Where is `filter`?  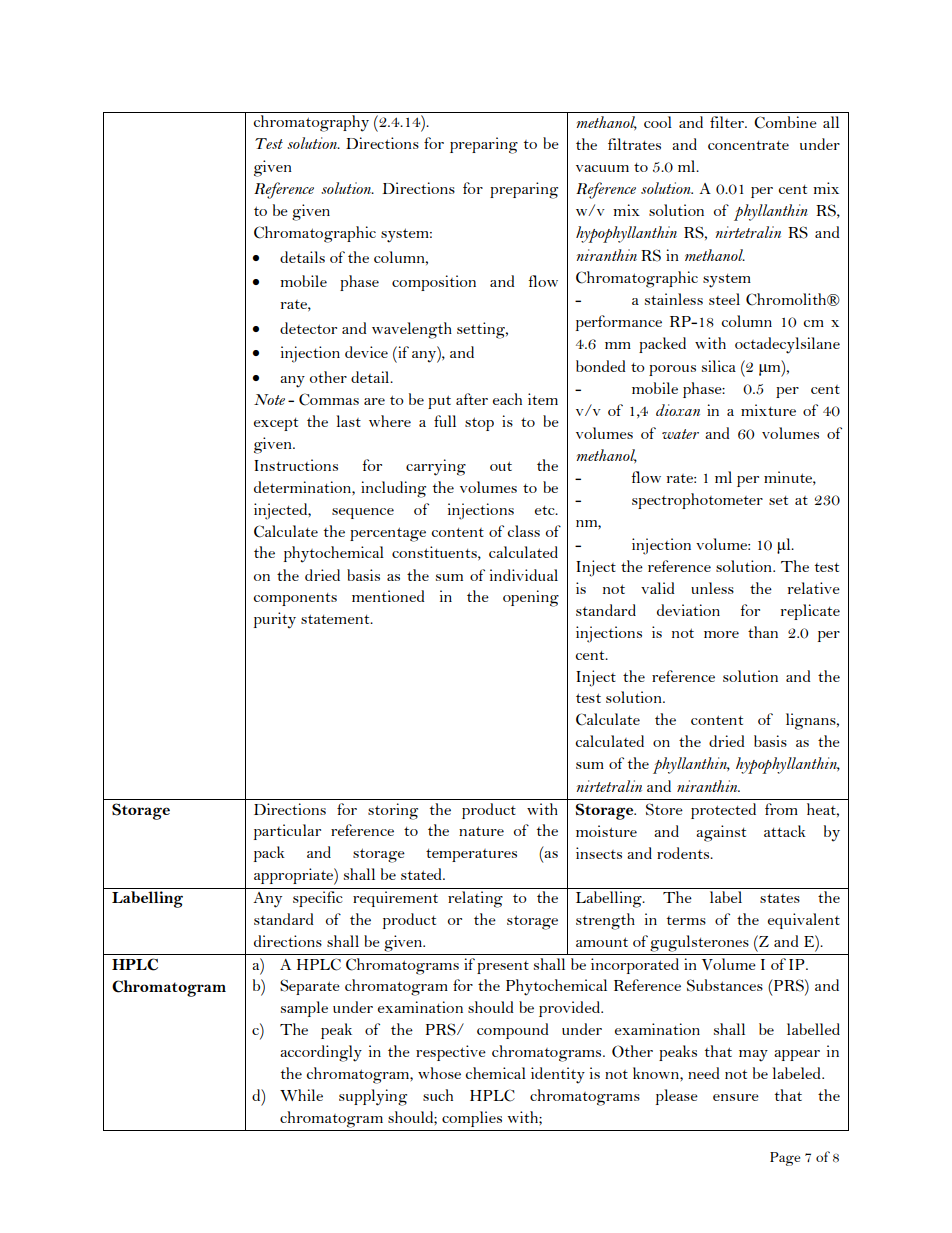 filter is located at coordinates (728, 122).
